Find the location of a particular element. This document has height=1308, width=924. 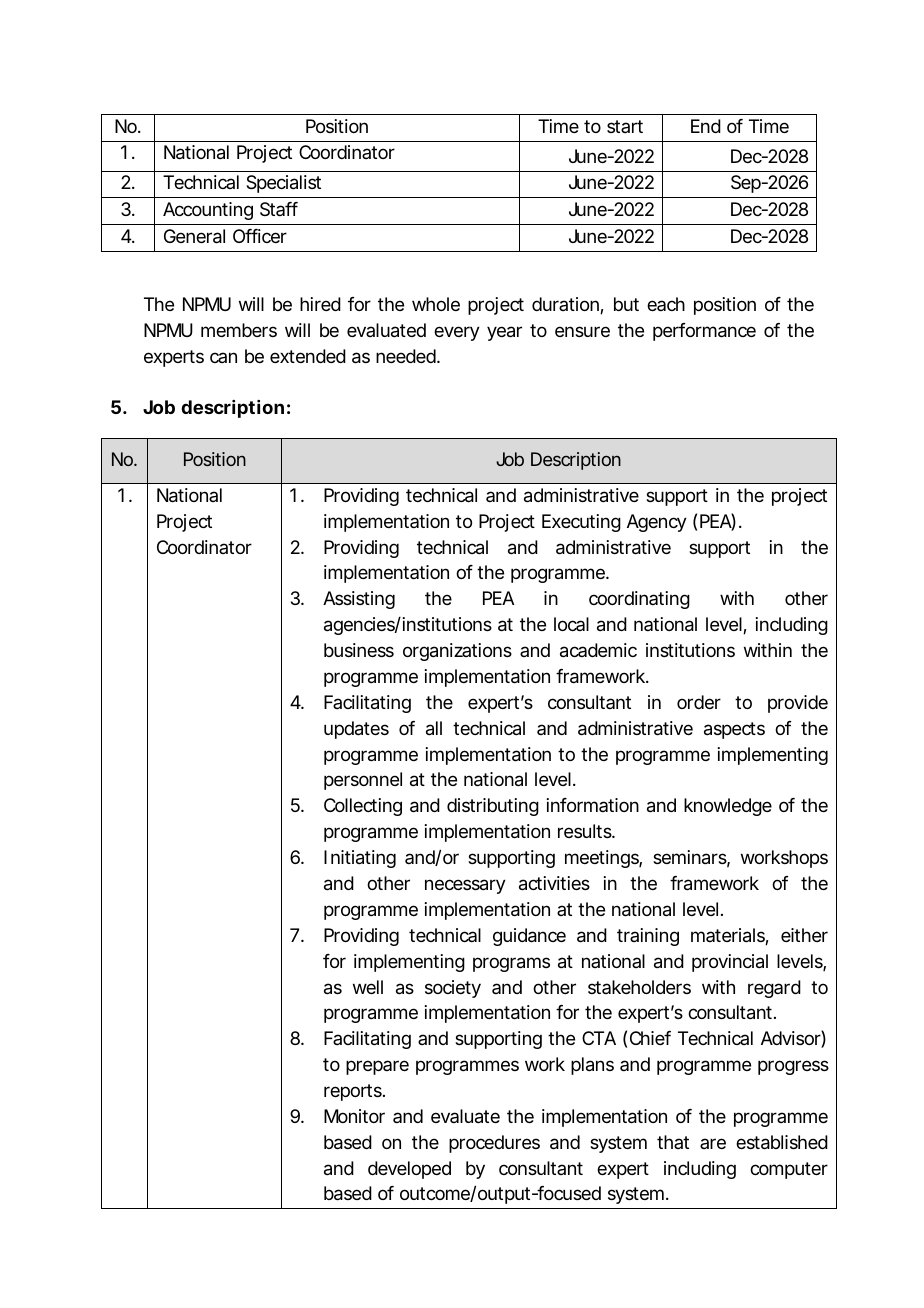

order is located at coordinates (699, 702).
